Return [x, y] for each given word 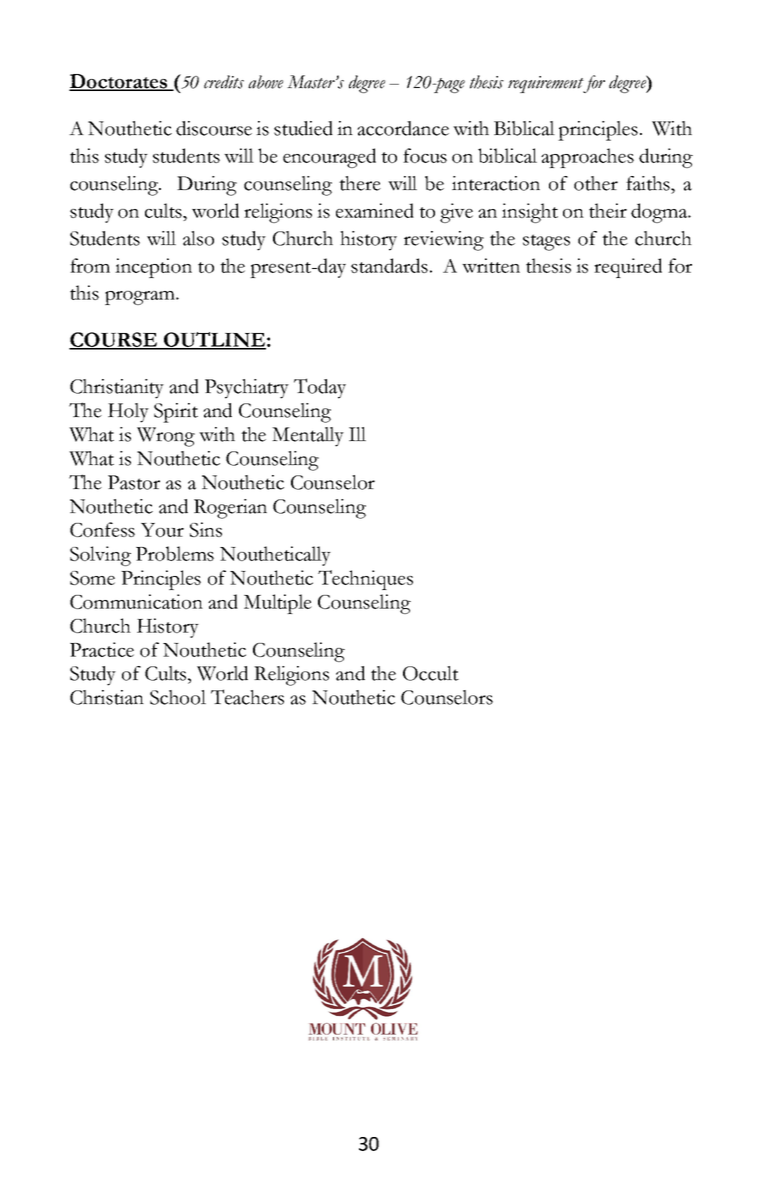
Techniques [365, 580]
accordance [403, 128]
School [178, 697]
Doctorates [119, 82]
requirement [547, 84]
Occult [431, 673]
